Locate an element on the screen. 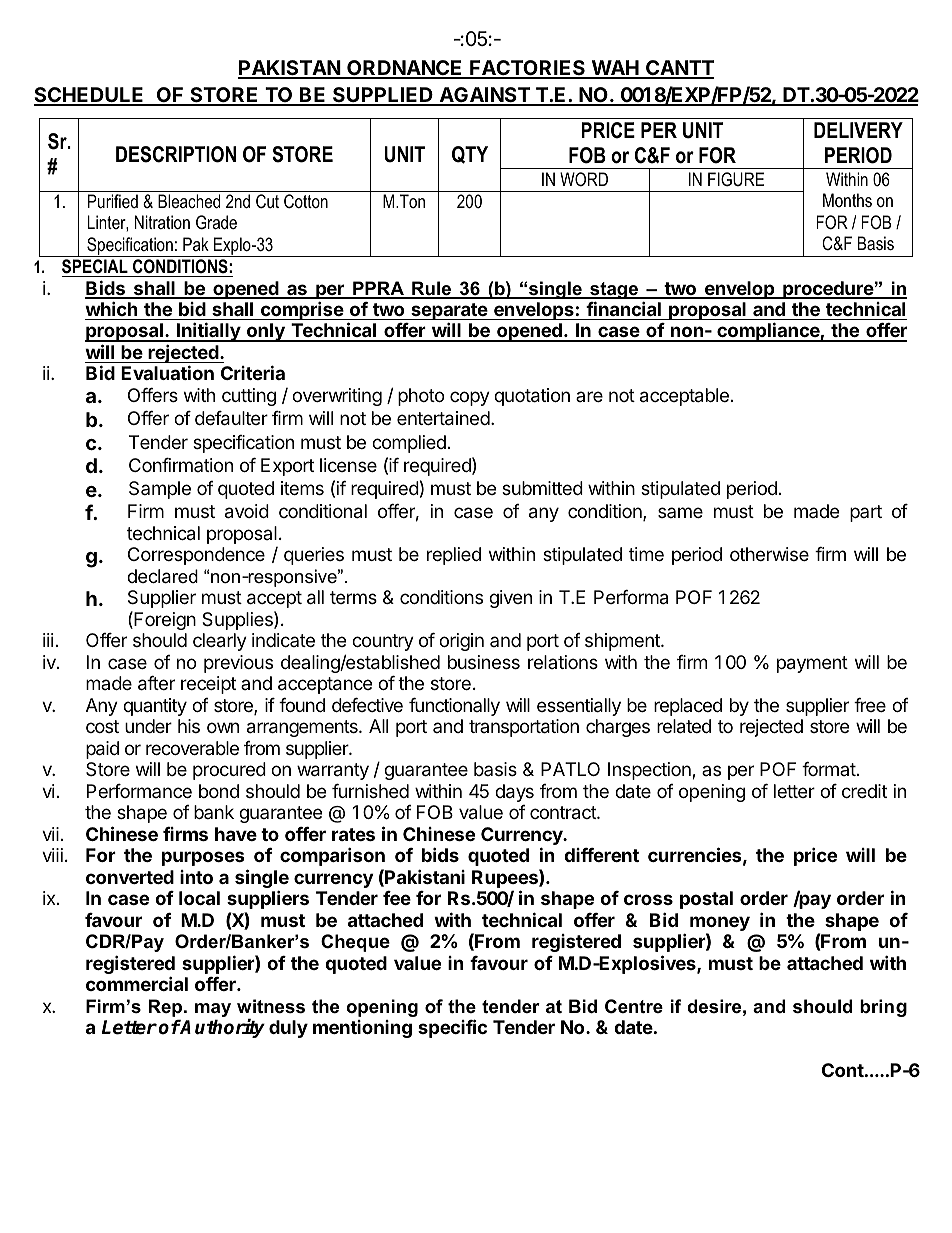  commercial is located at coordinates (137, 983).
